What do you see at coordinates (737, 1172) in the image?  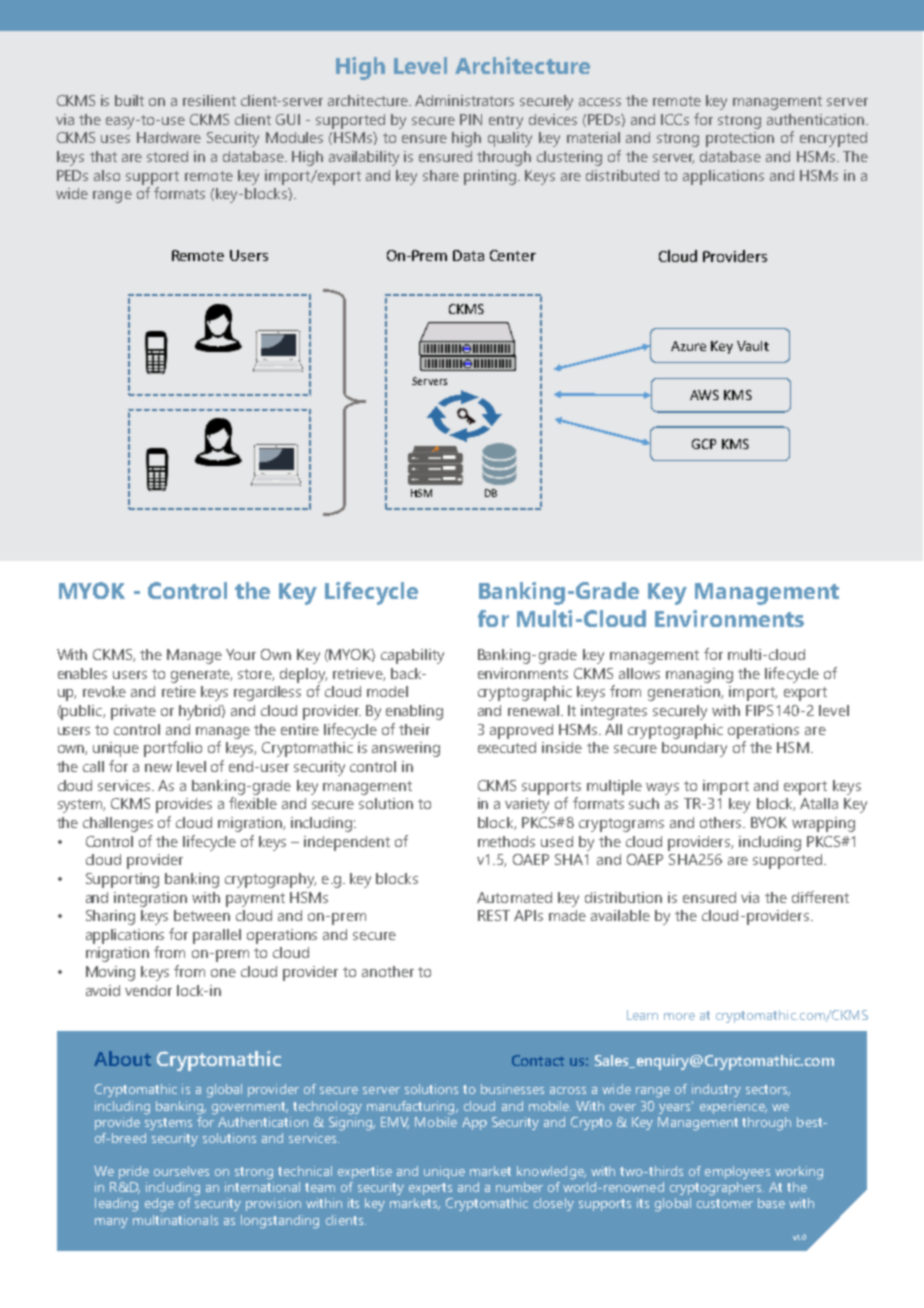 I see `employees` at bounding box center [737, 1172].
